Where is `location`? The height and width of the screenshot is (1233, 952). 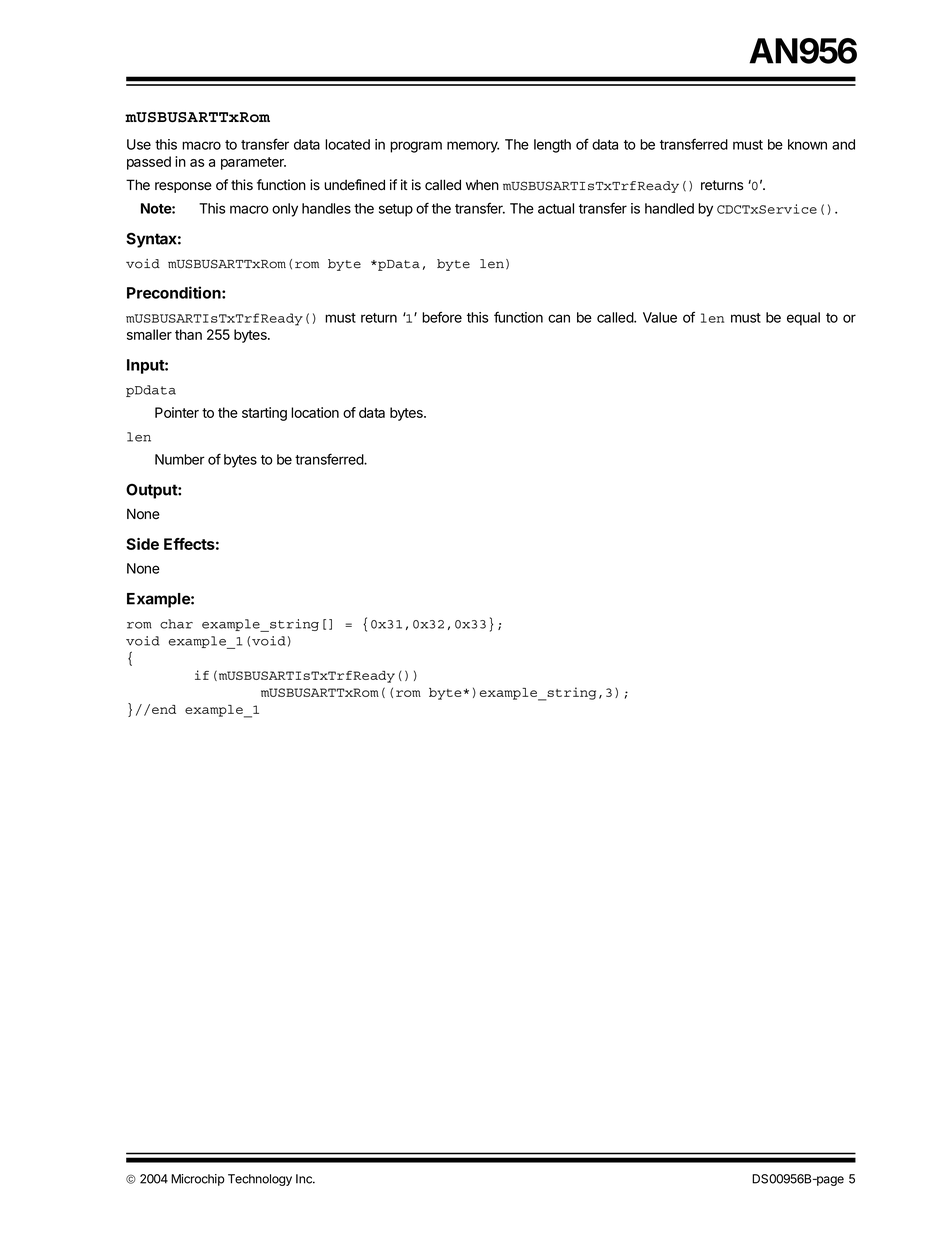 location is located at coordinates (315, 412).
